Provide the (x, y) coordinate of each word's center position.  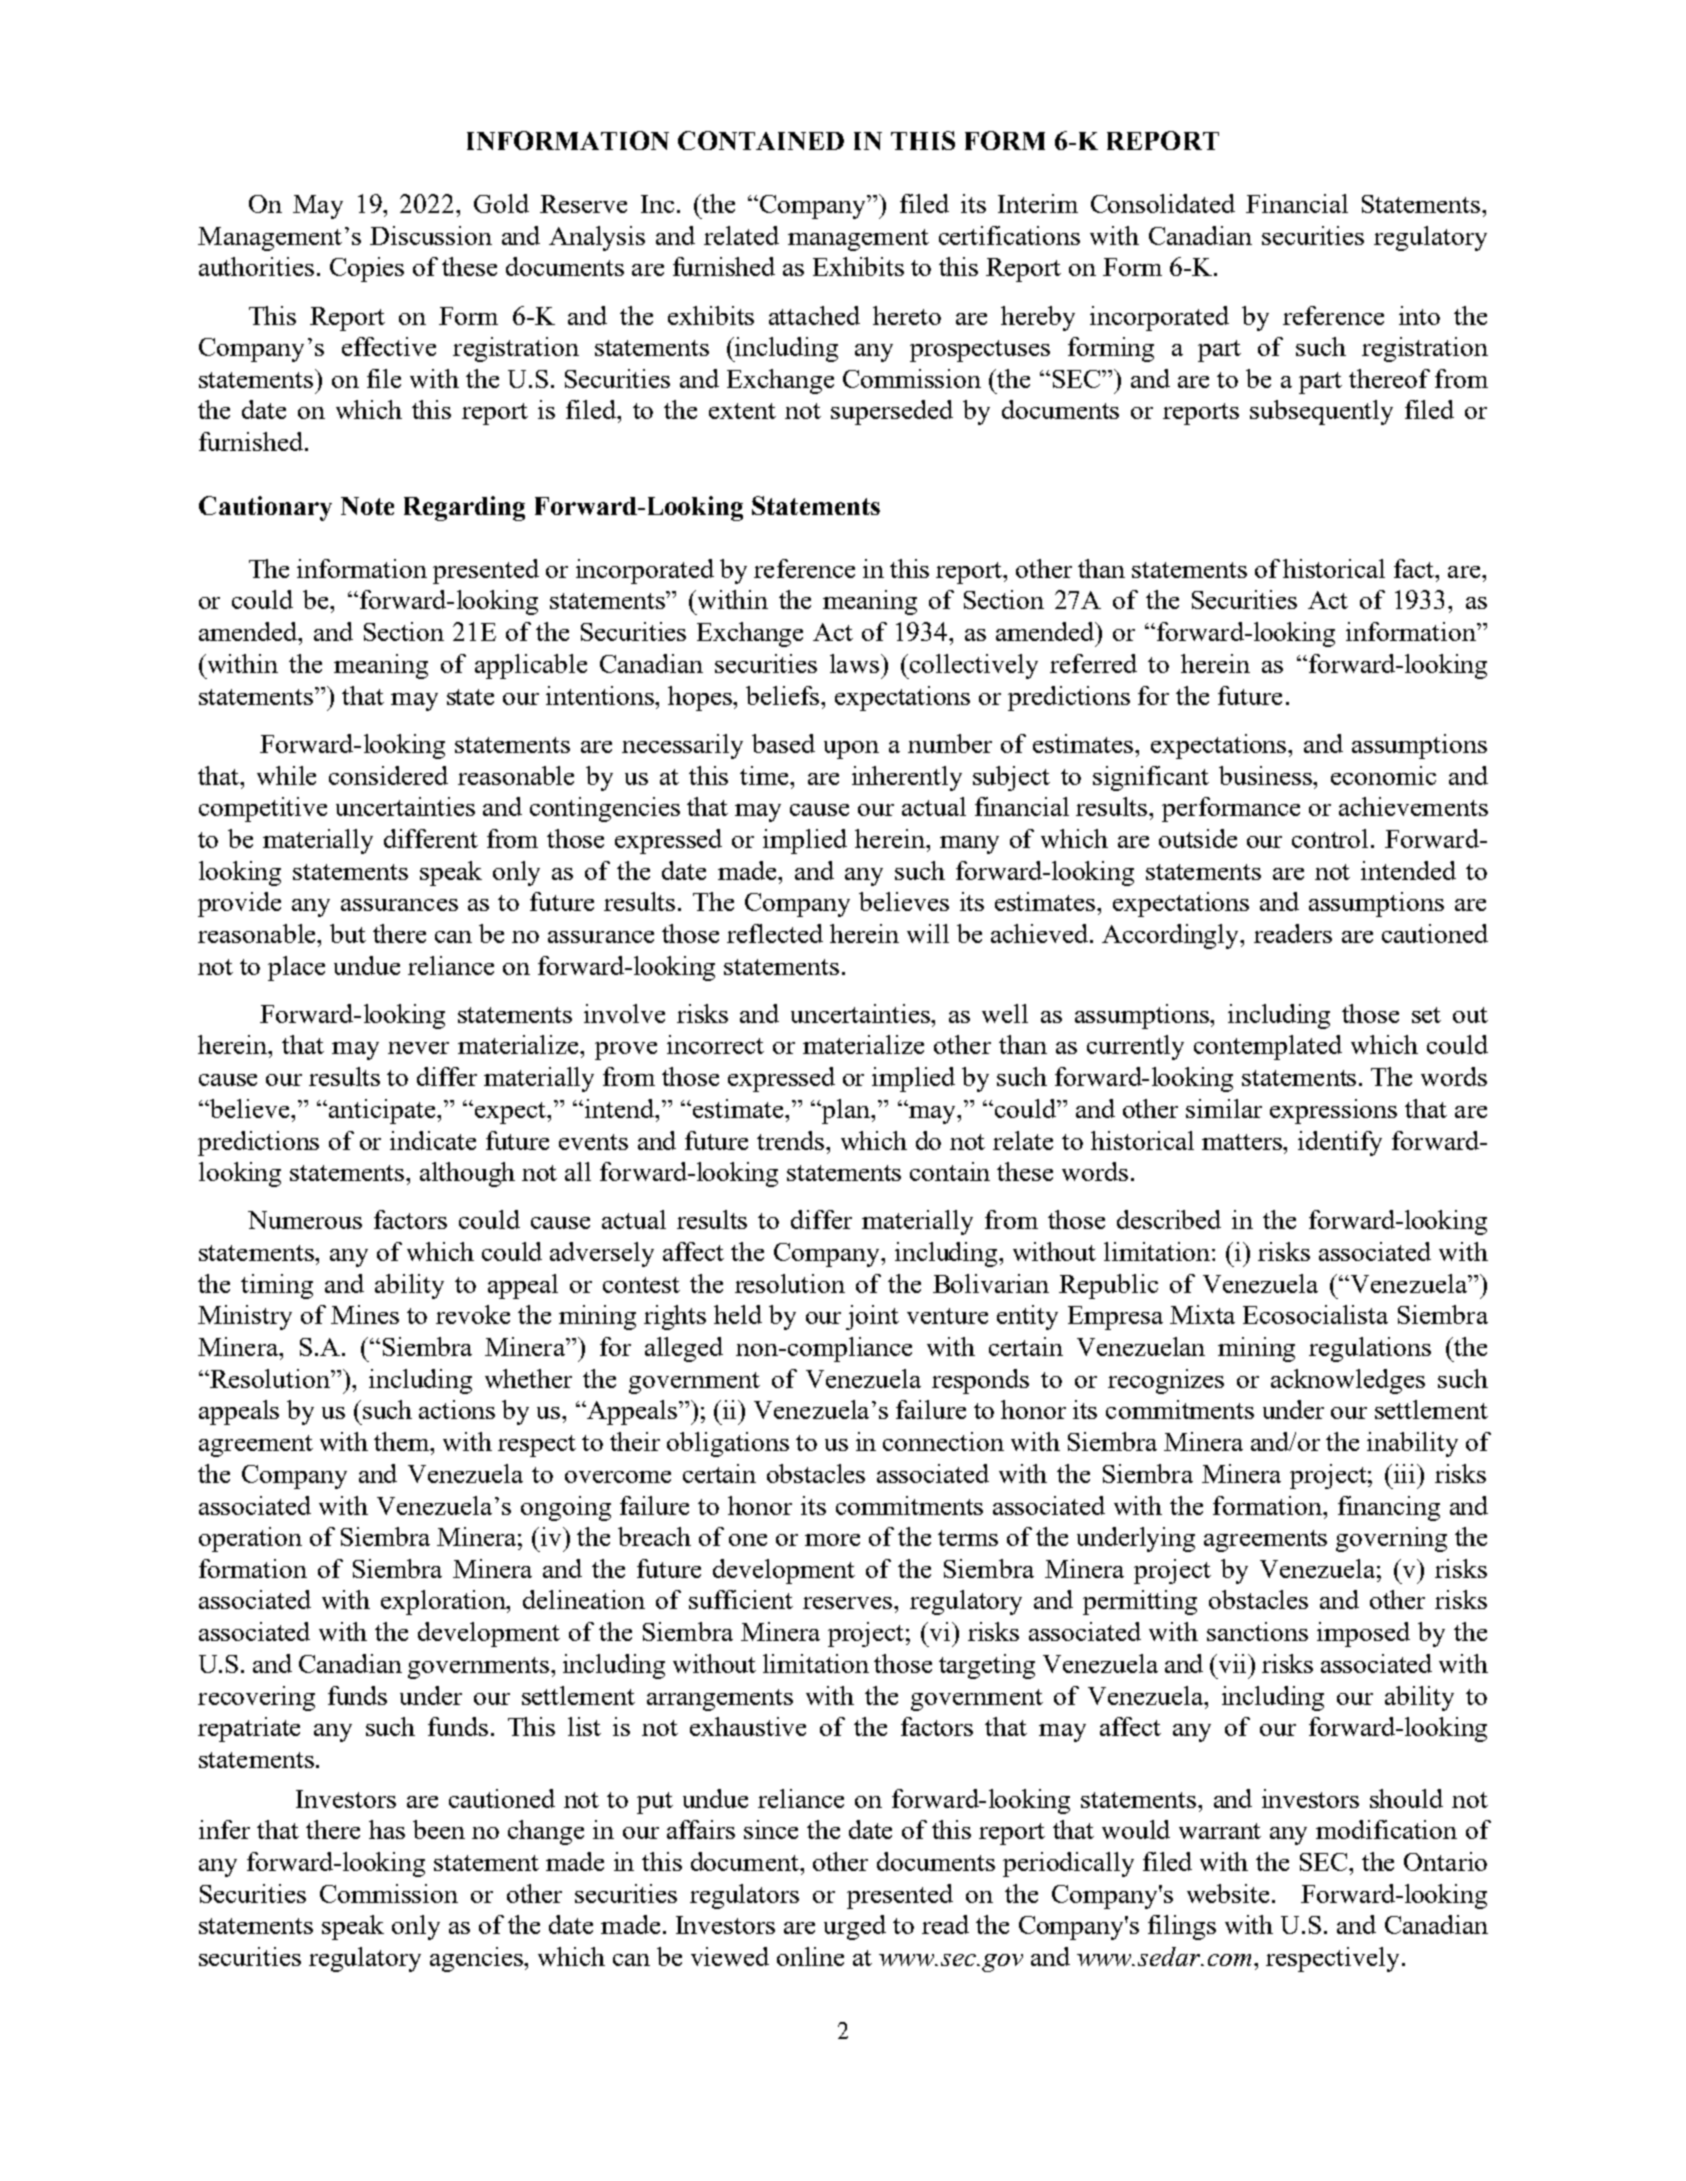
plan (846, 1111)
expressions (1333, 1111)
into (1419, 315)
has (387, 1829)
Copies (367, 269)
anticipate (383, 1111)
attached (814, 315)
